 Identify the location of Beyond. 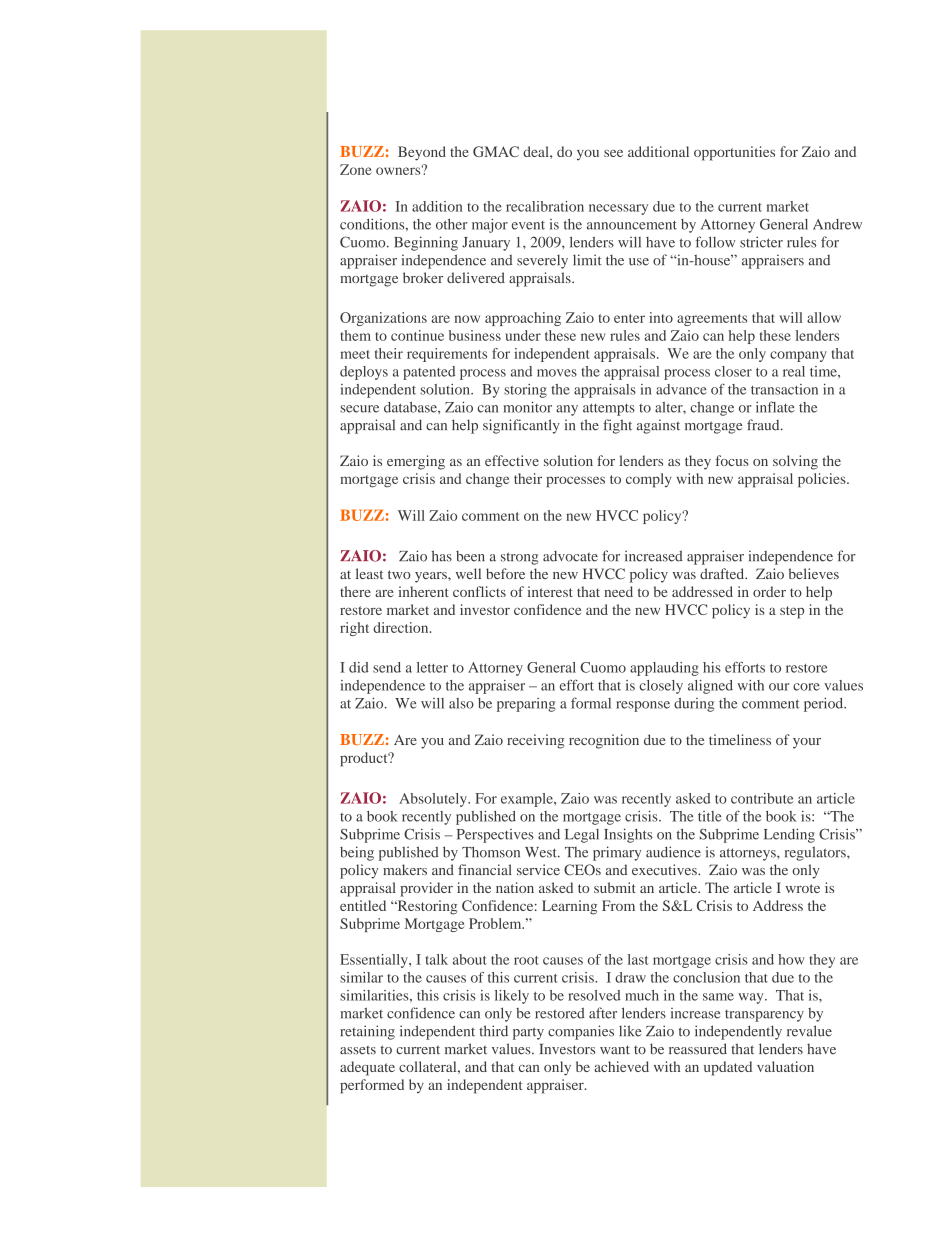
(422, 153).
